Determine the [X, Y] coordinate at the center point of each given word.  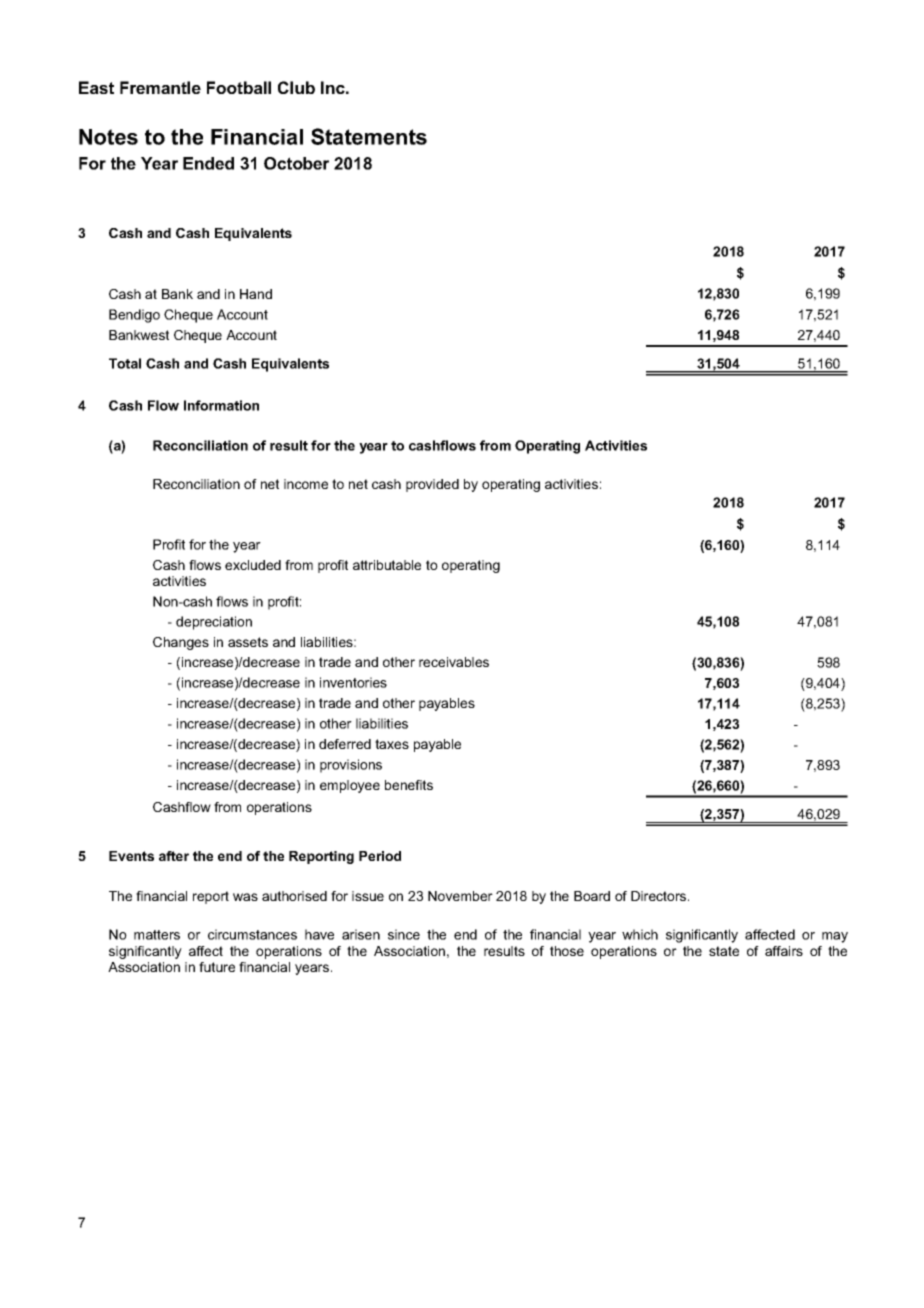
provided [432, 485]
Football [239, 87]
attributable [387, 565]
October [296, 163]
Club [296, 87]
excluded [253, 565]
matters [157, 935]
